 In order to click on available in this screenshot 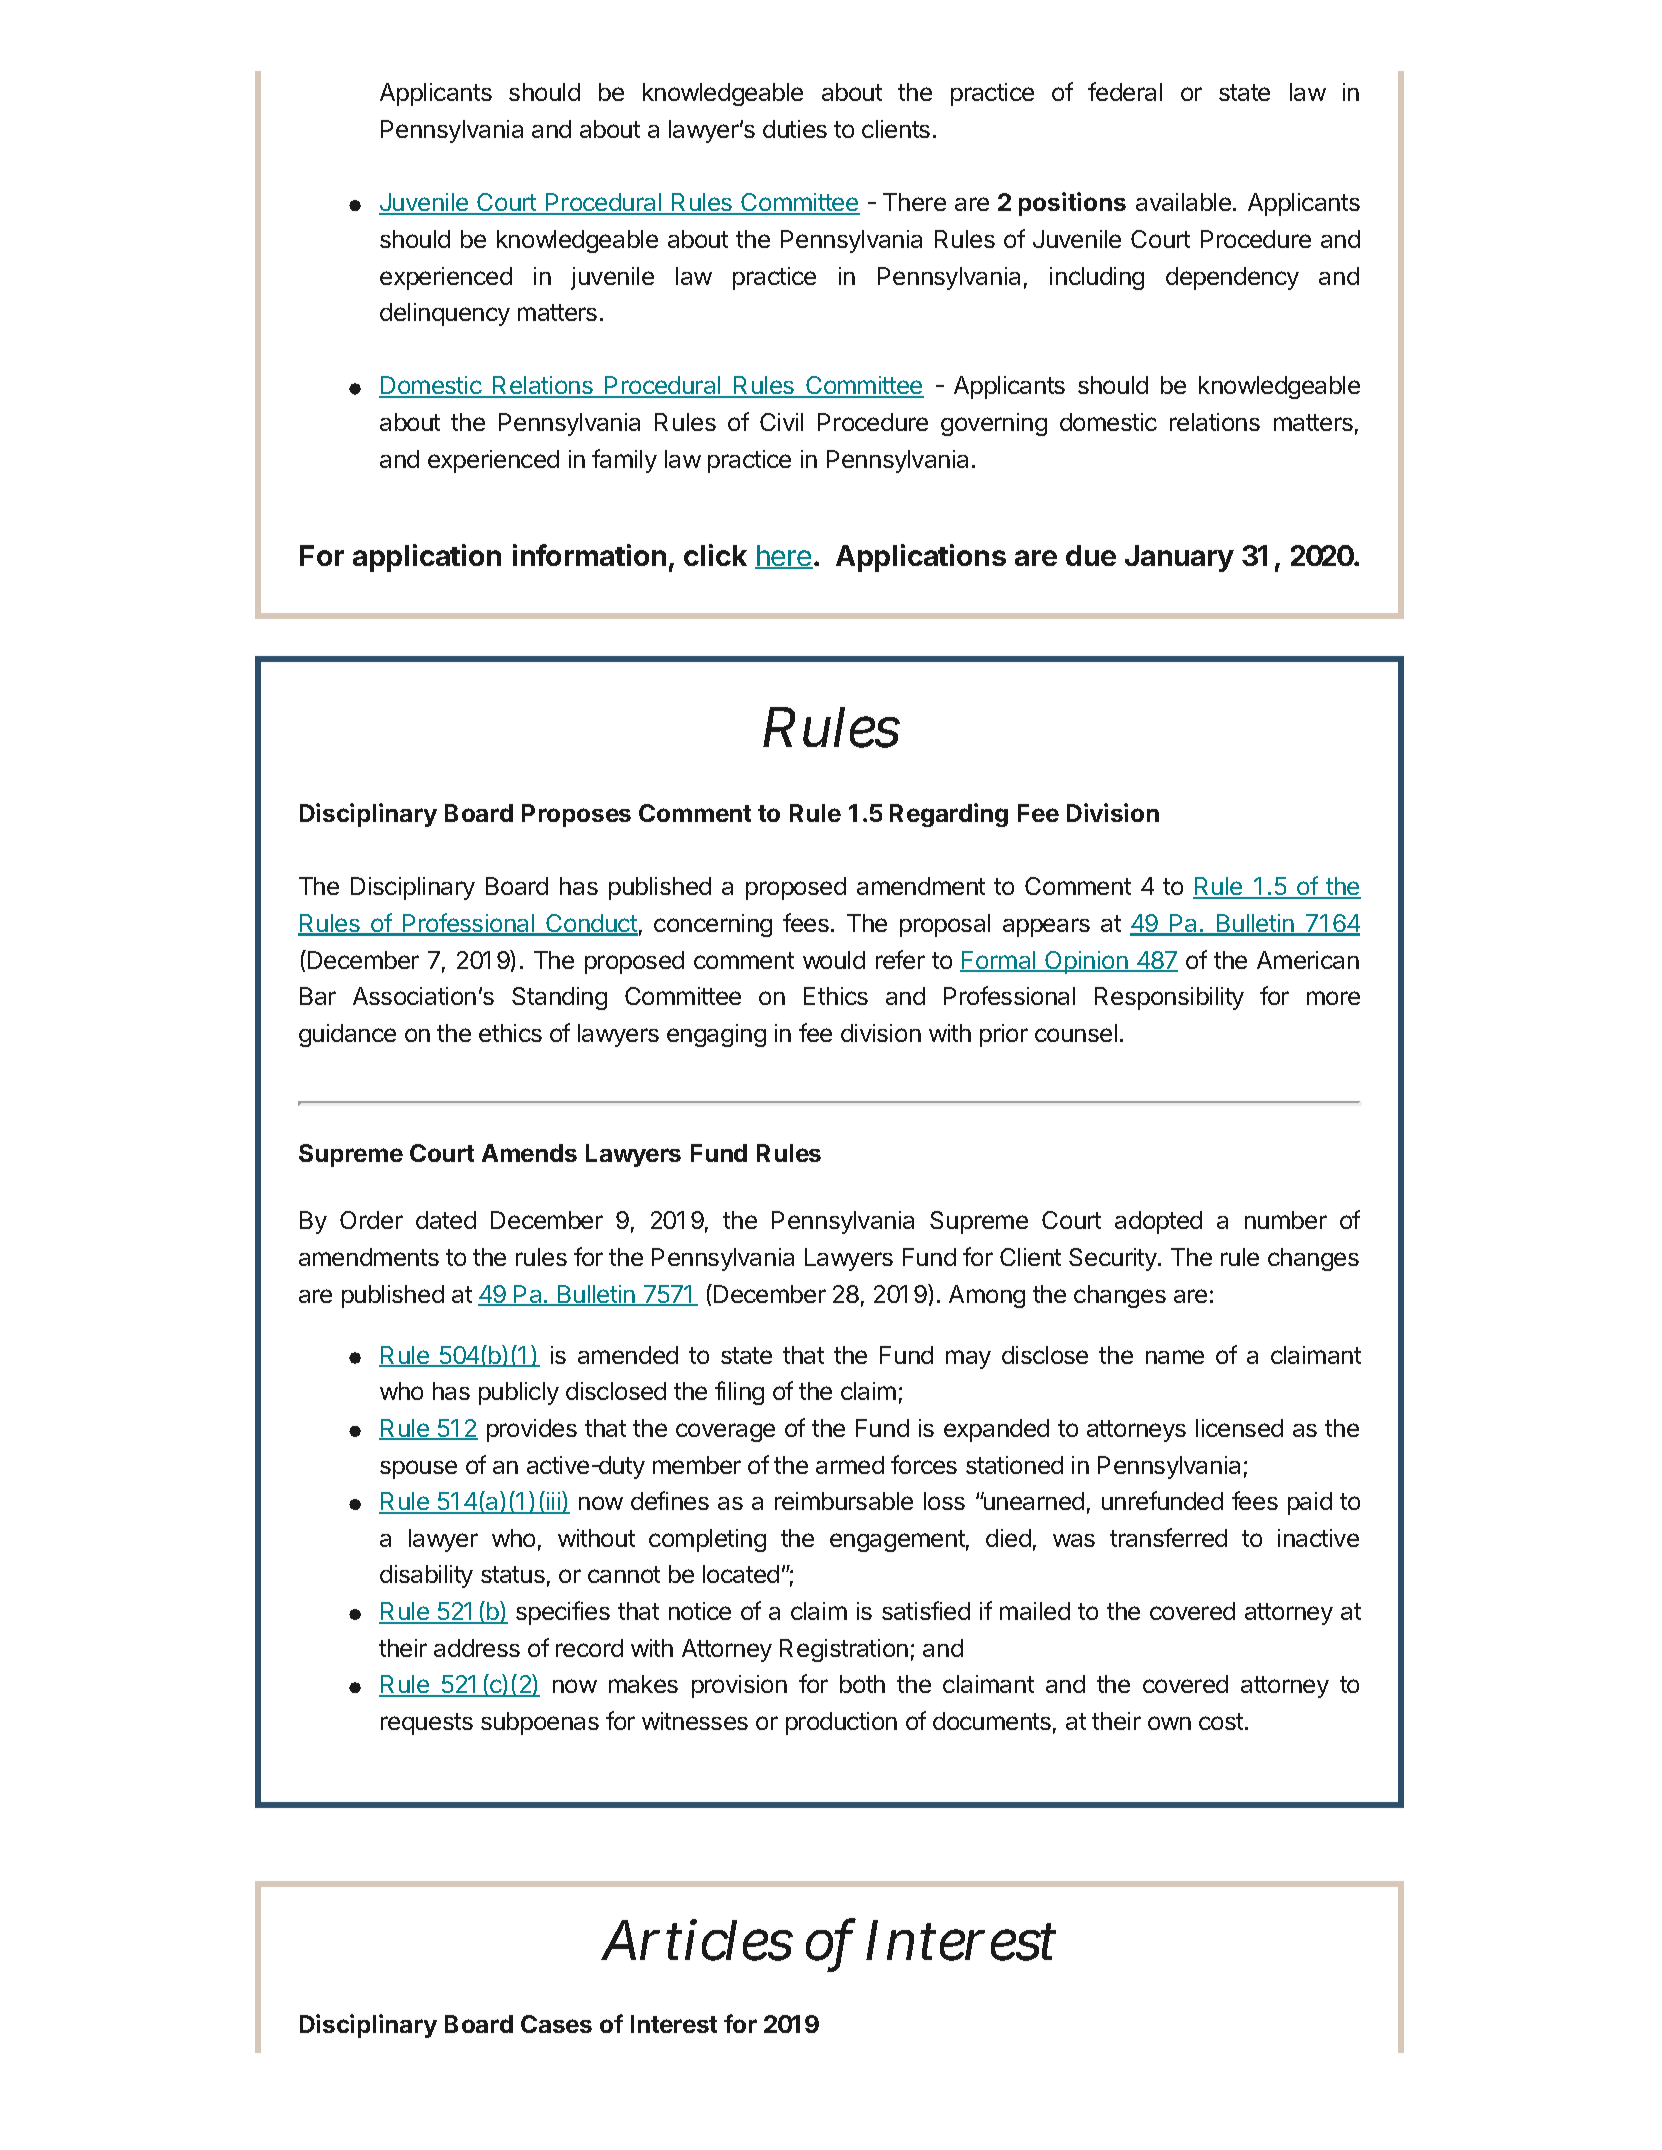, I will do `click(1183, 202)`.
